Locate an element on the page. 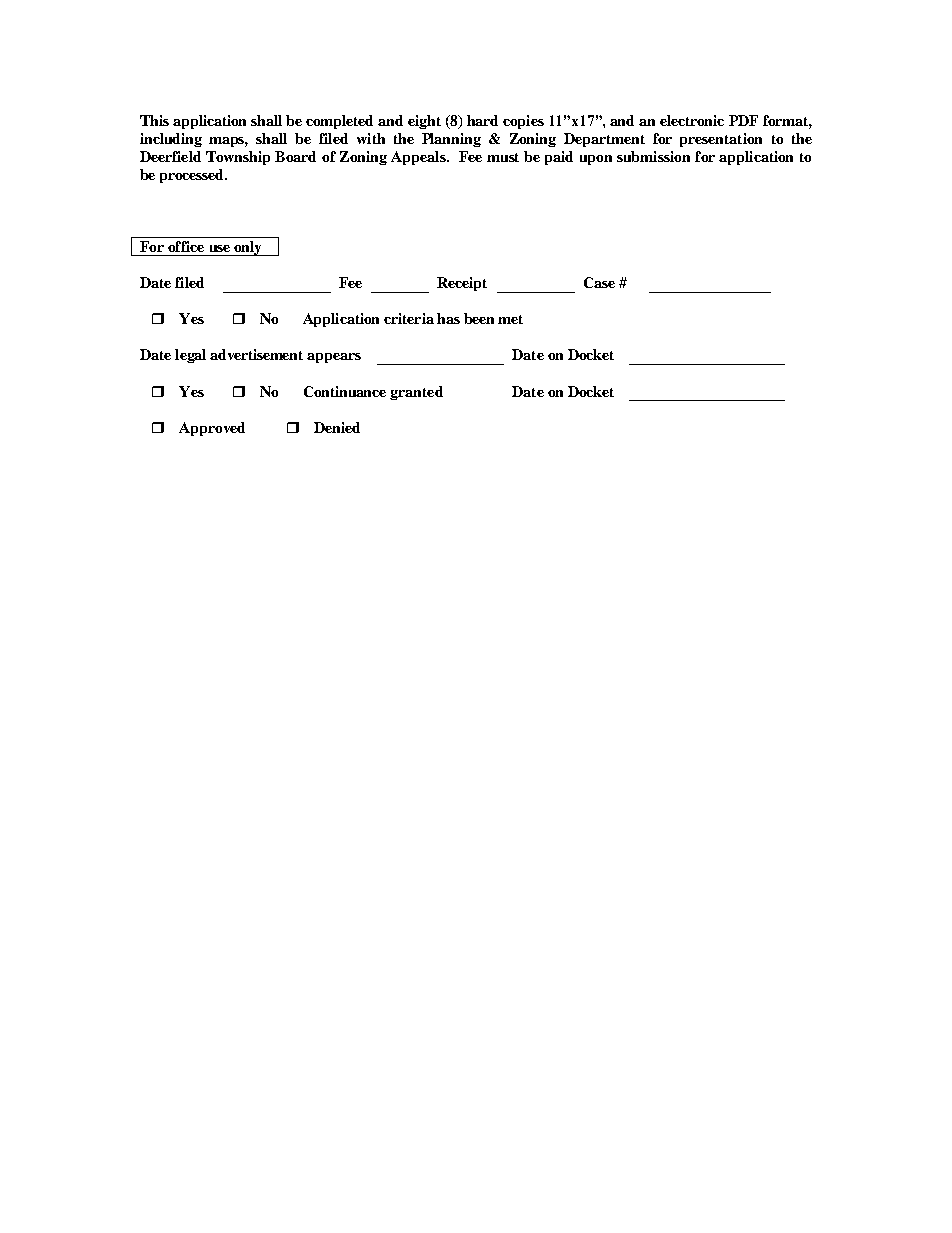 This page has height=1233, width=952. Approved is located at coordinates (212, 429).
